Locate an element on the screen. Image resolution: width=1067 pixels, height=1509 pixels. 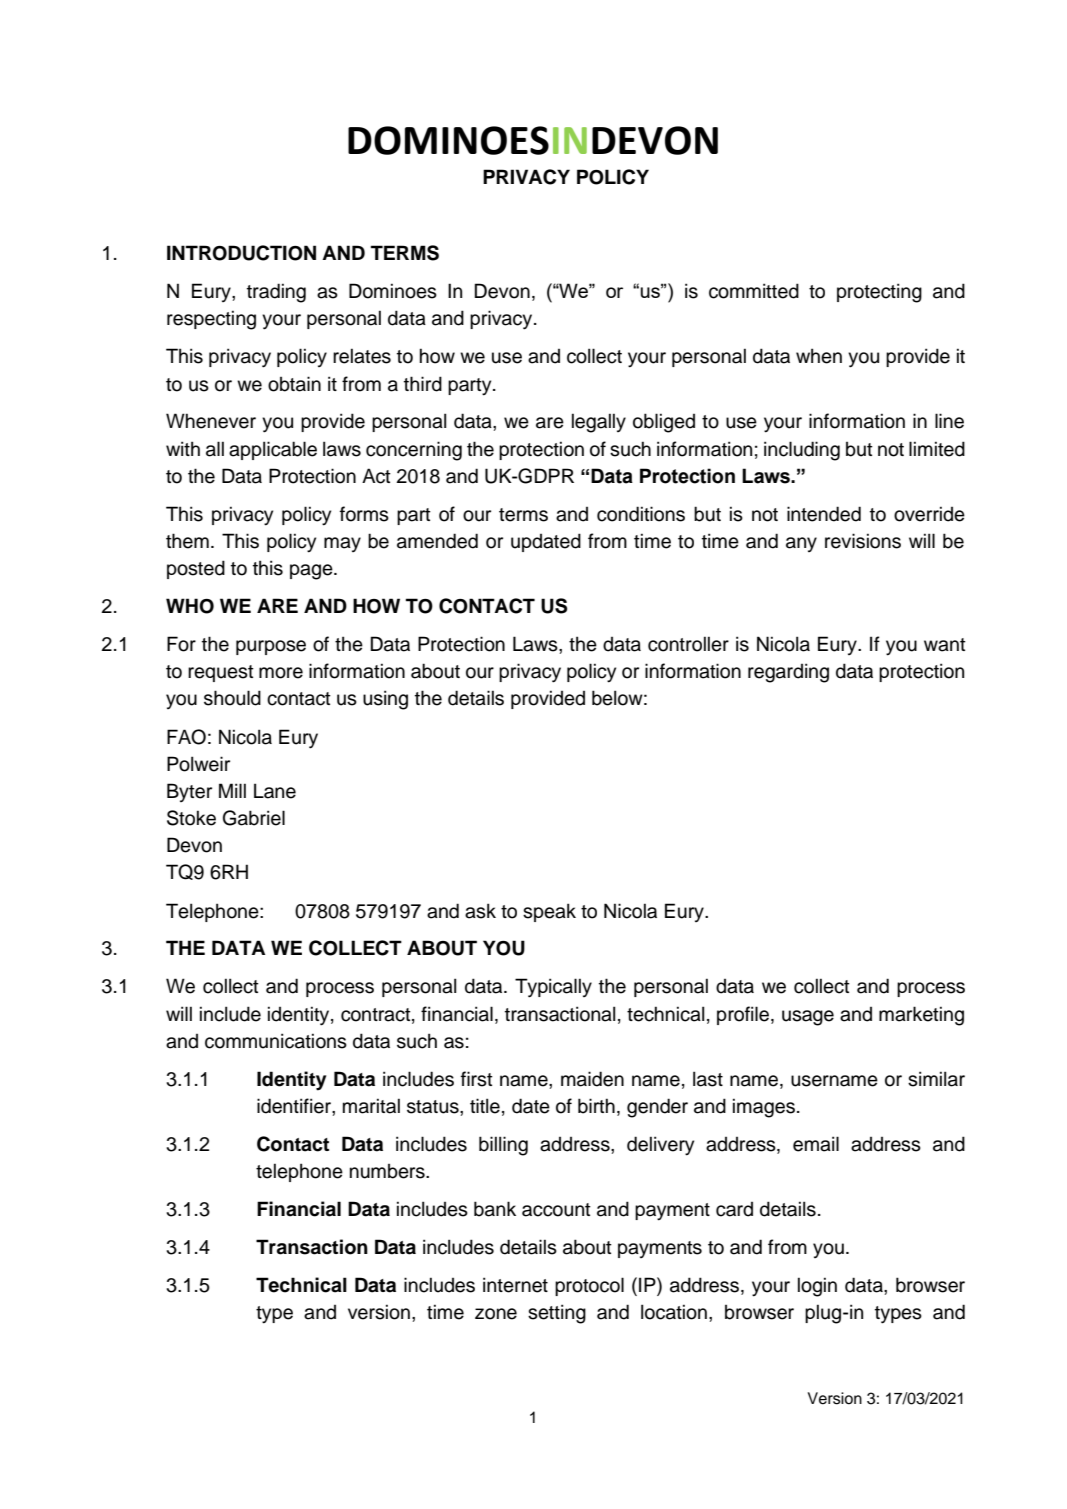
protocol is located at coordinates (589, 1286).
